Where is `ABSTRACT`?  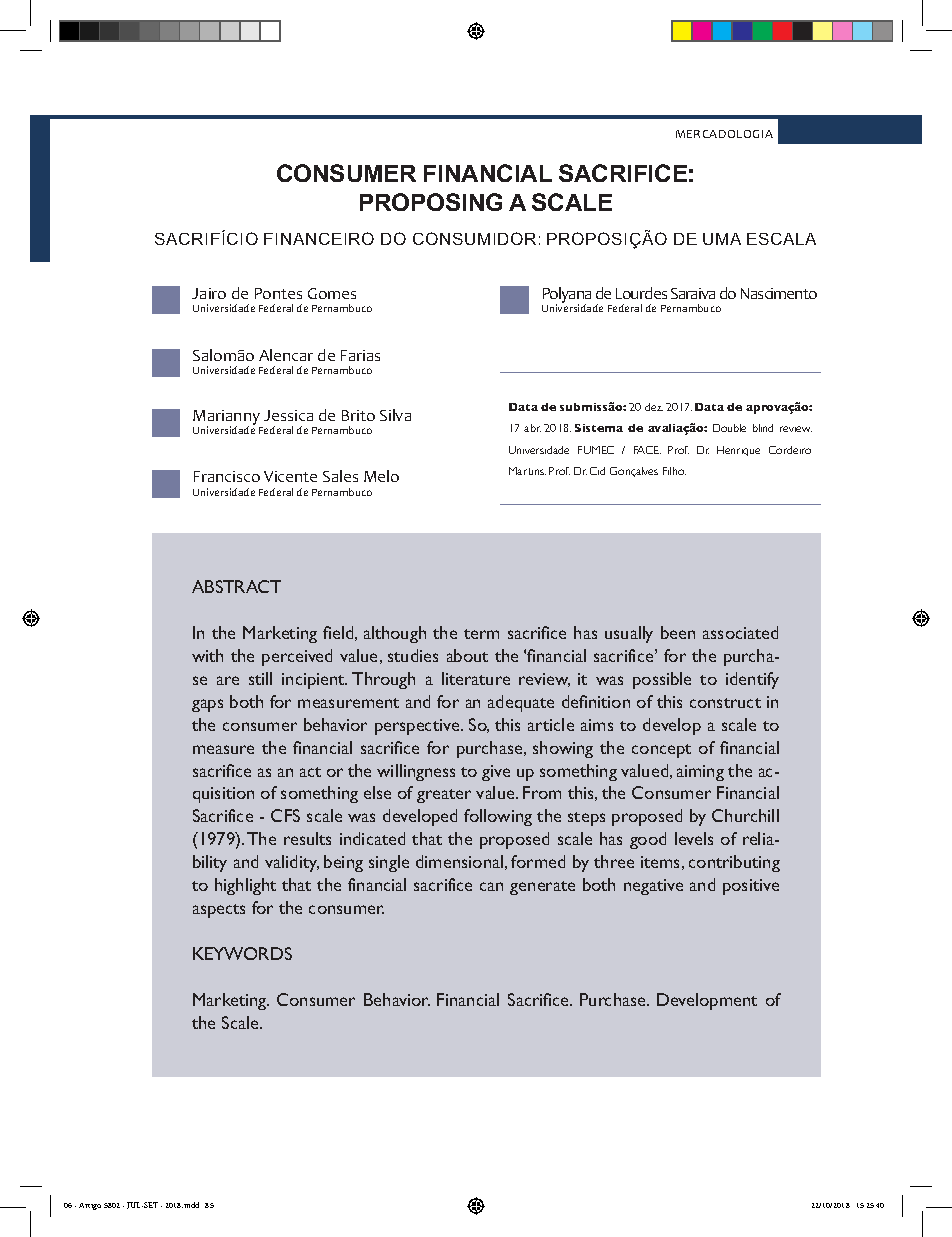 ABSTRACT is located at coordinates (236, 586).
